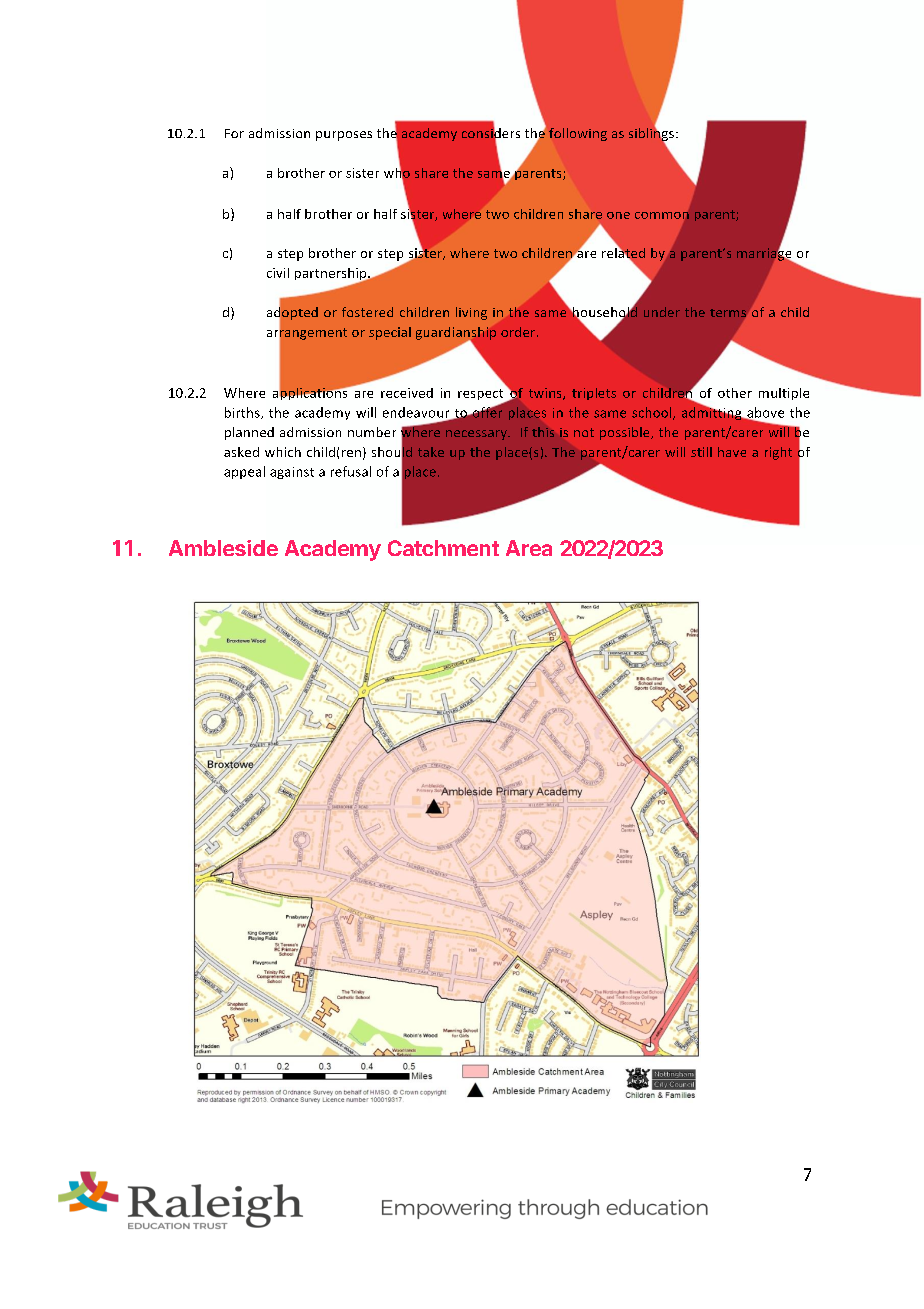 The width and height of the screenshot is (924, 1309). I want to click on have, so click(732, 452).
